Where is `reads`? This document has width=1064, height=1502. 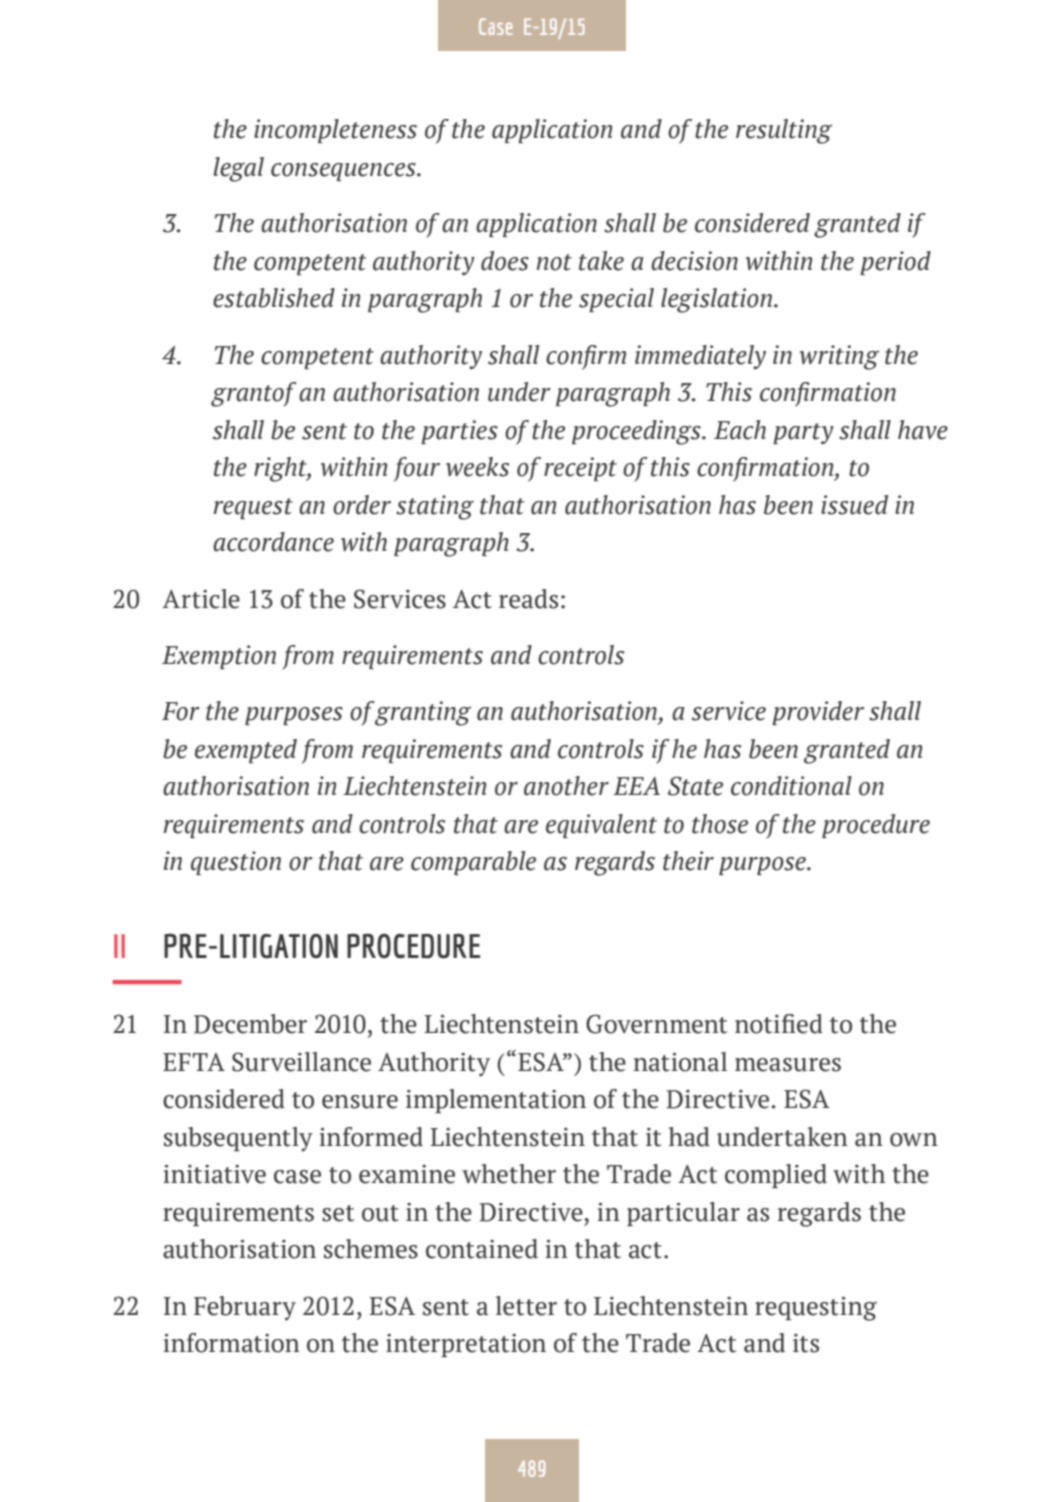
reads is located at coordinates (528, 599).
